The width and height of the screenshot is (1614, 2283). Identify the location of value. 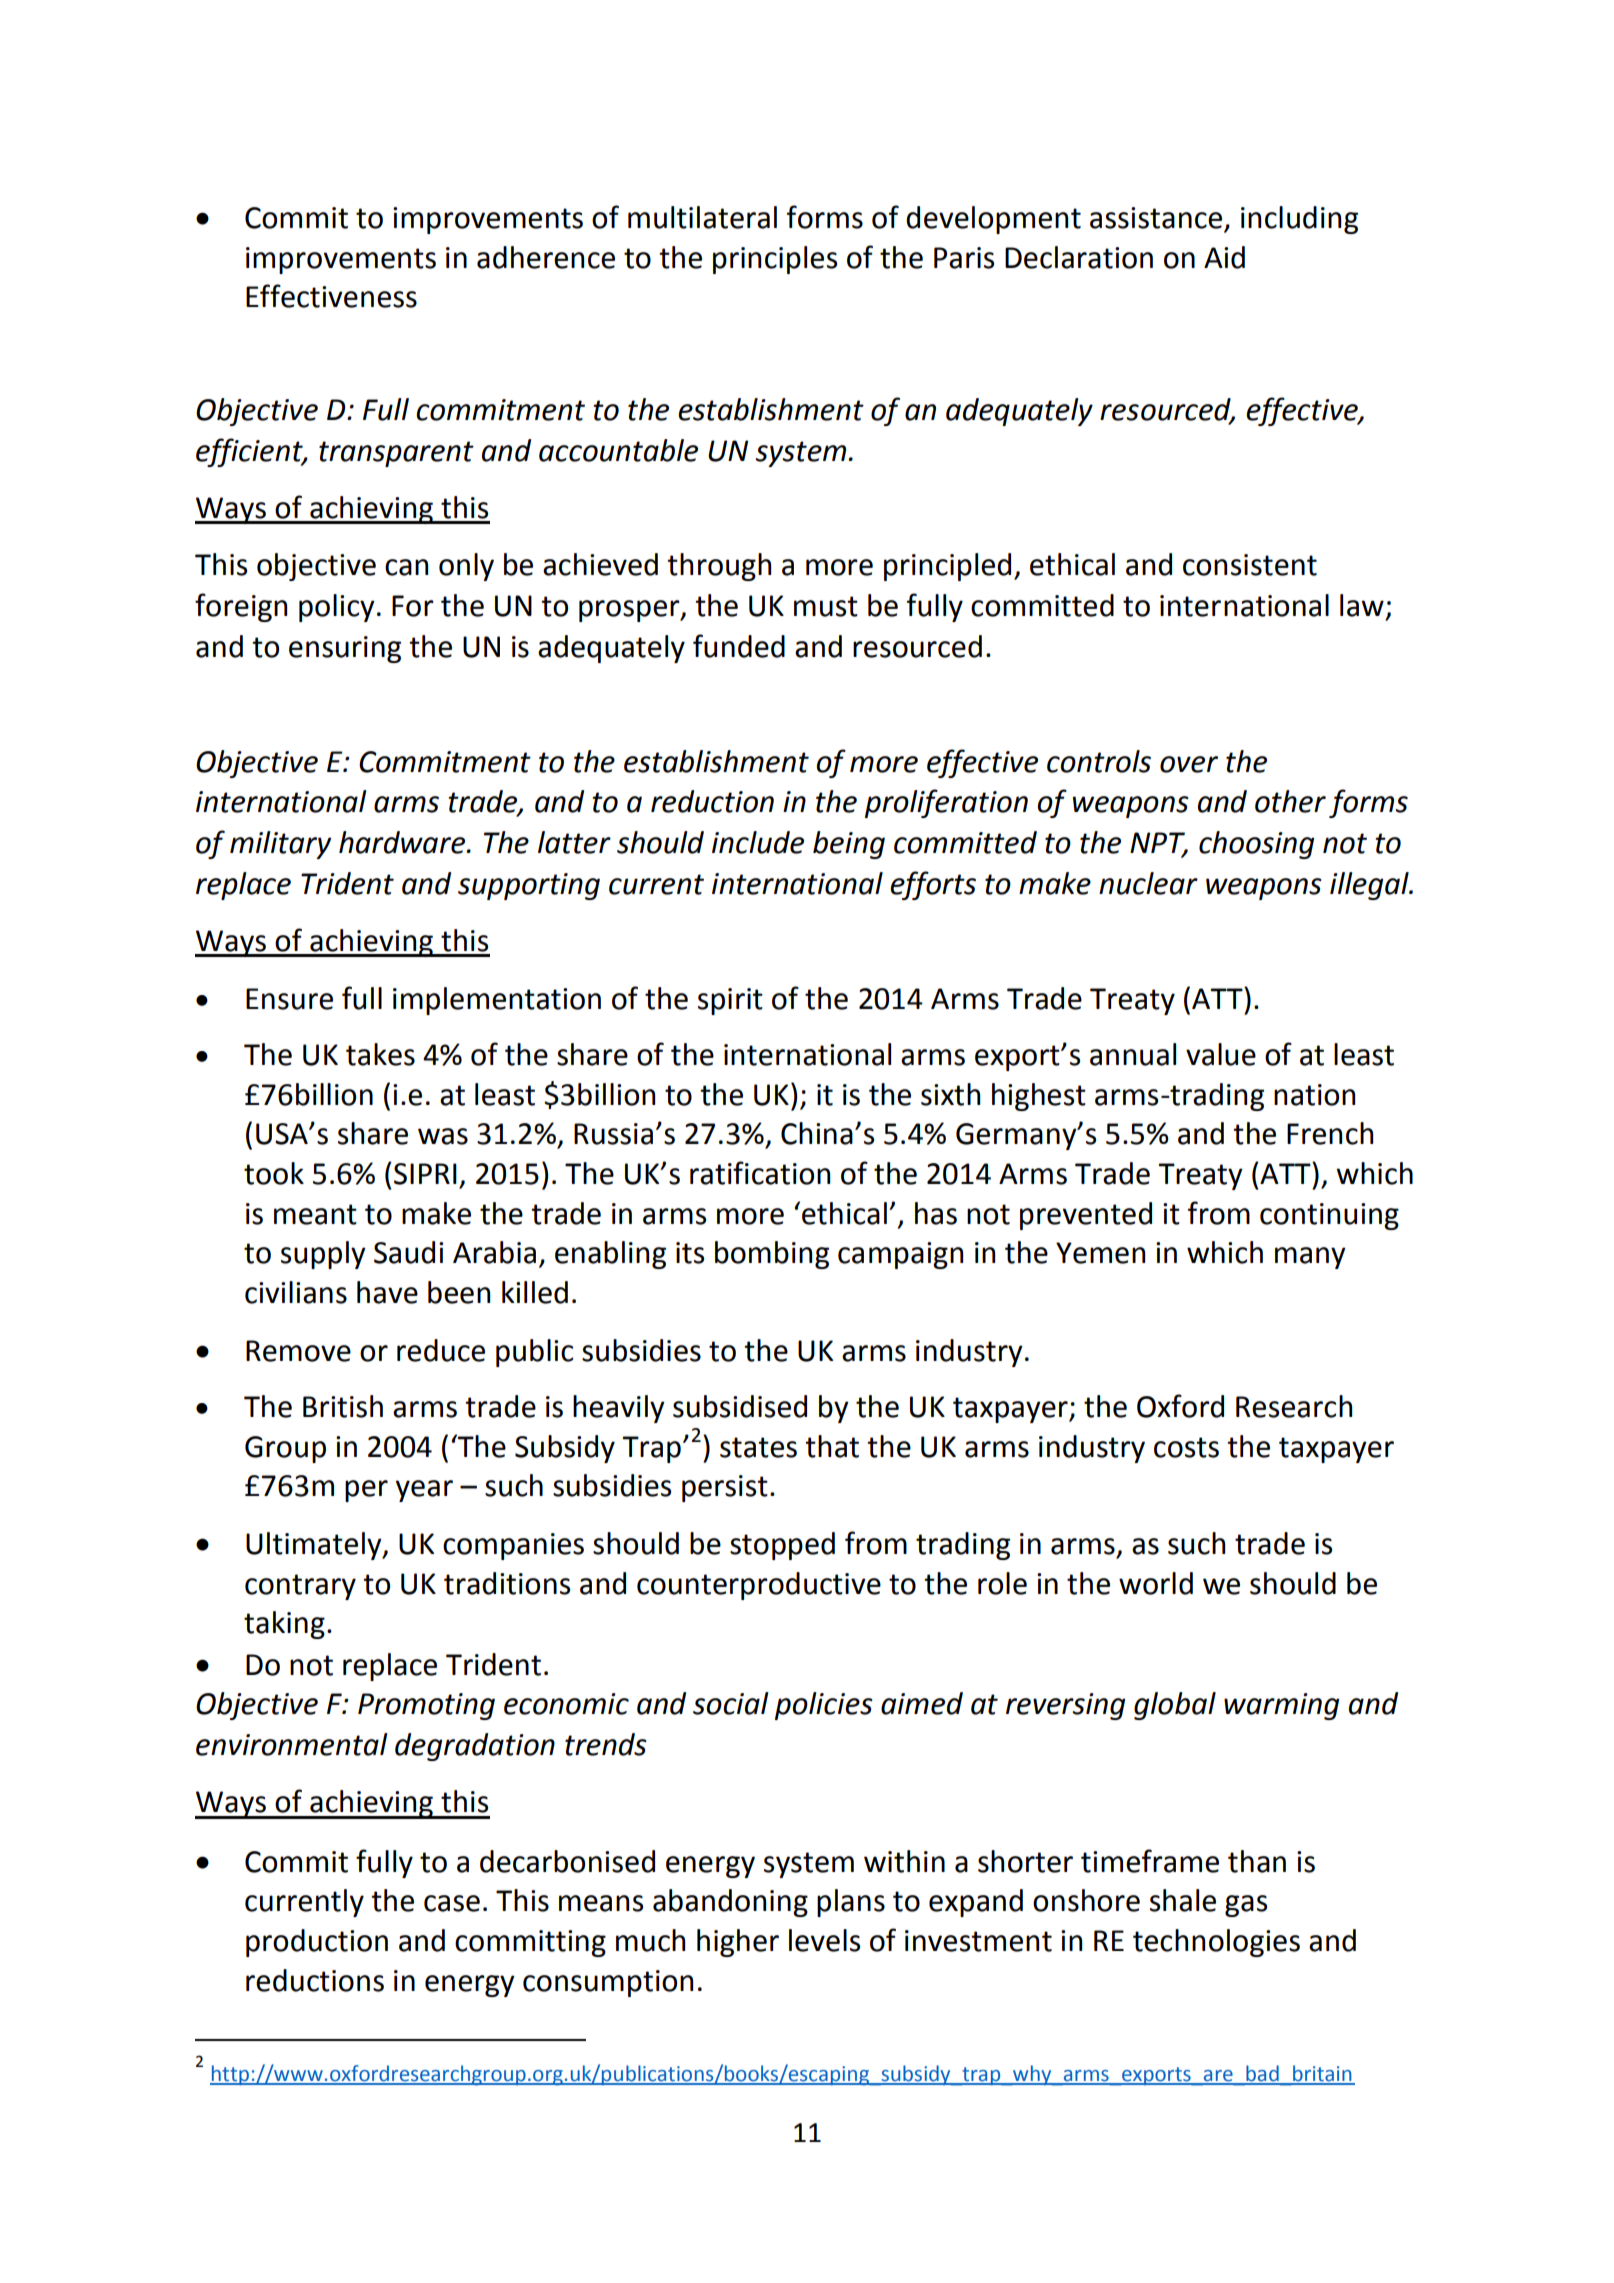
(1221, 1054).
